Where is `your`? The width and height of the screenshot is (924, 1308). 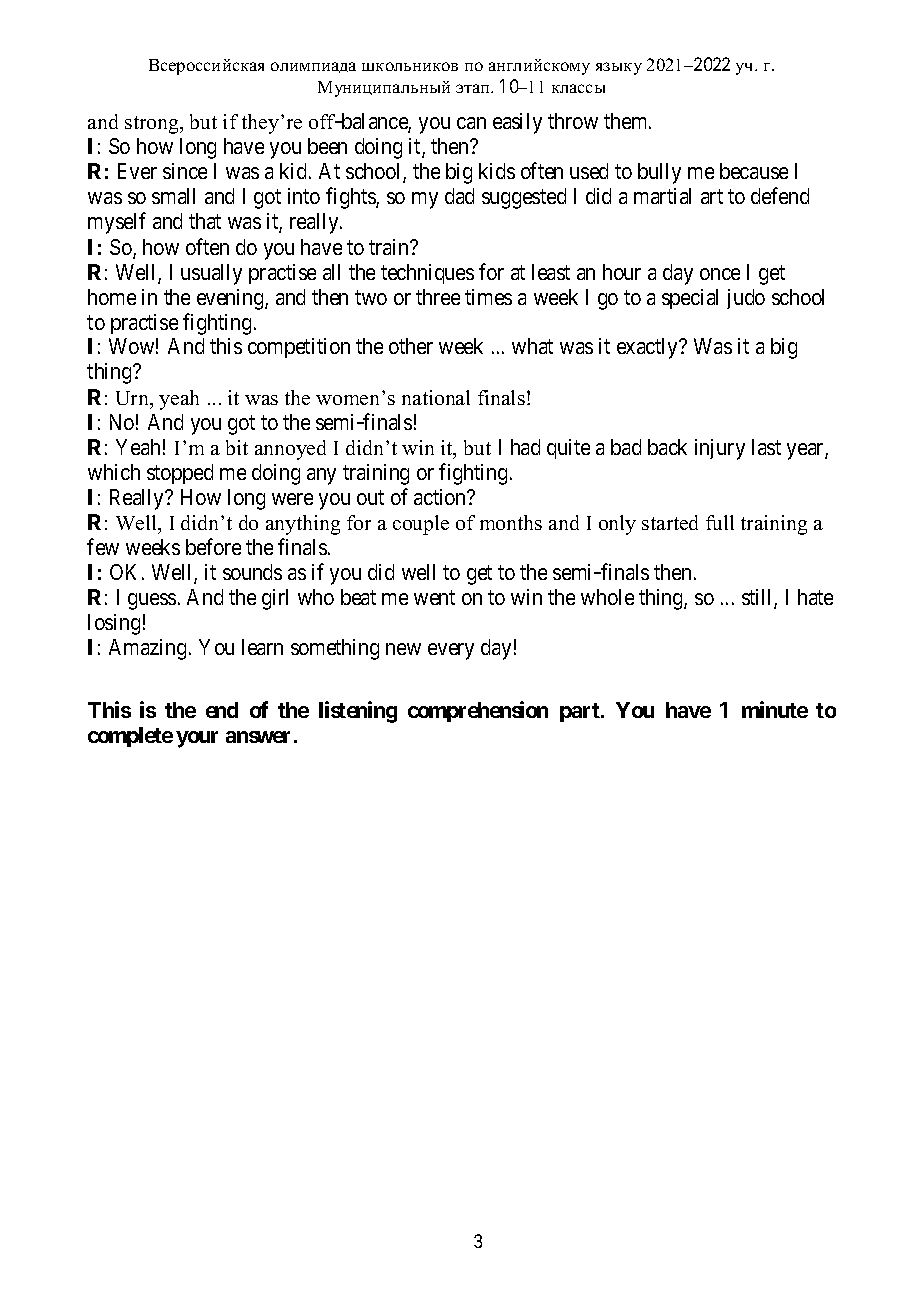 your is located at coordinates (197, 739).
